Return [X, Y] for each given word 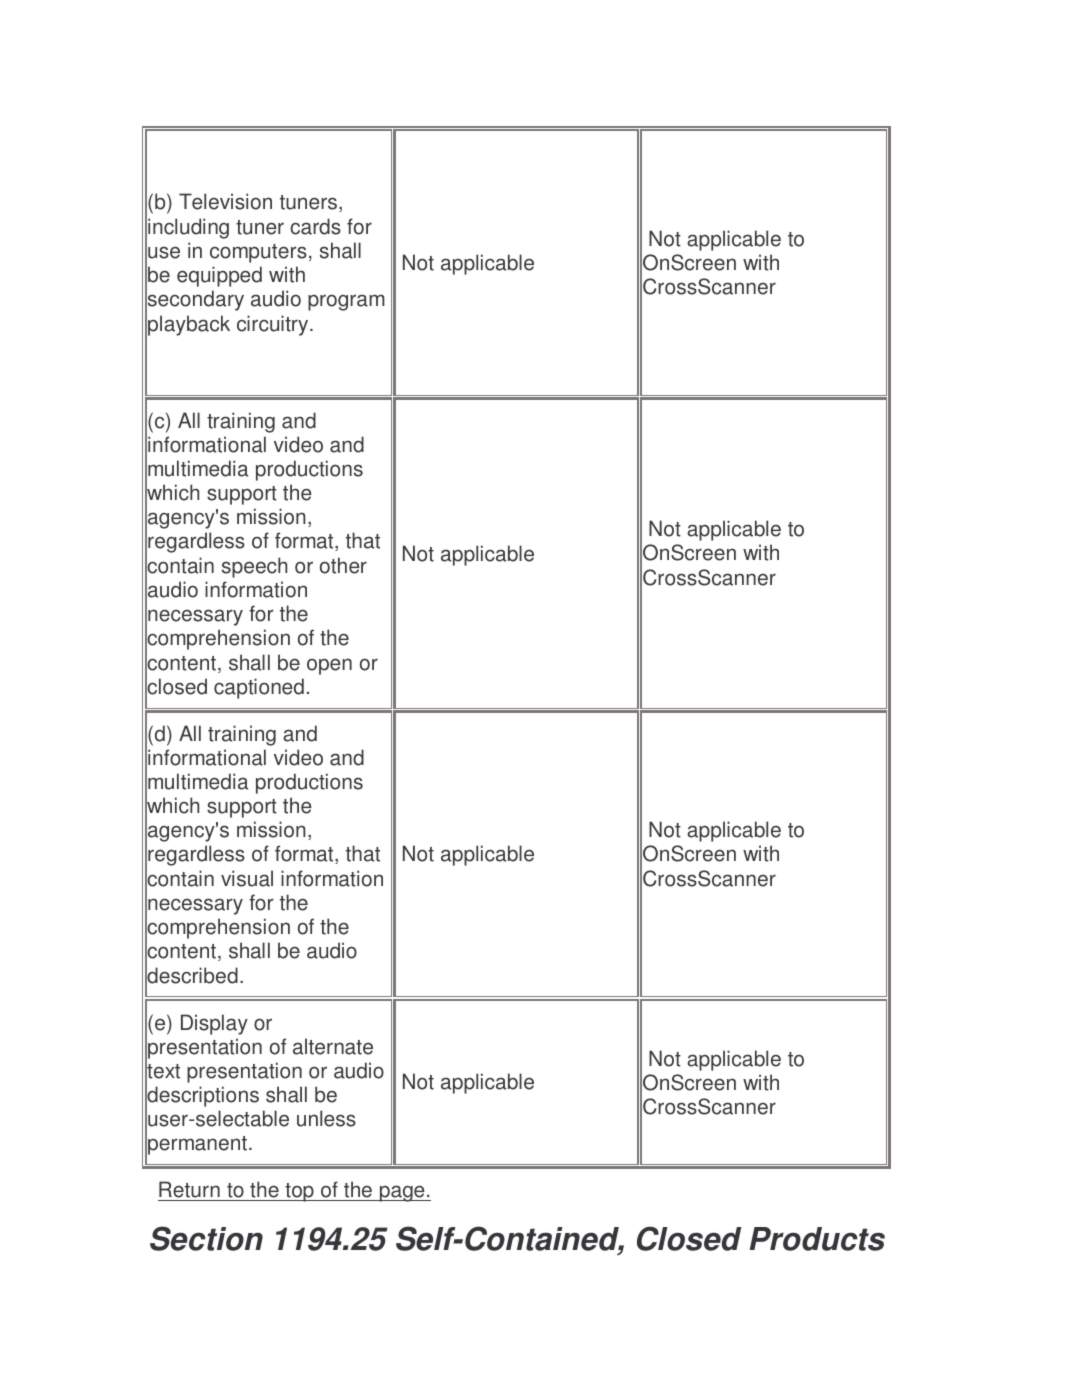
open [329, 666]
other [343, 565]
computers [258, 253]
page [402, 1193]
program [346, 302]
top [299, 1192]
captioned [259, 688]
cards [315, 226]
